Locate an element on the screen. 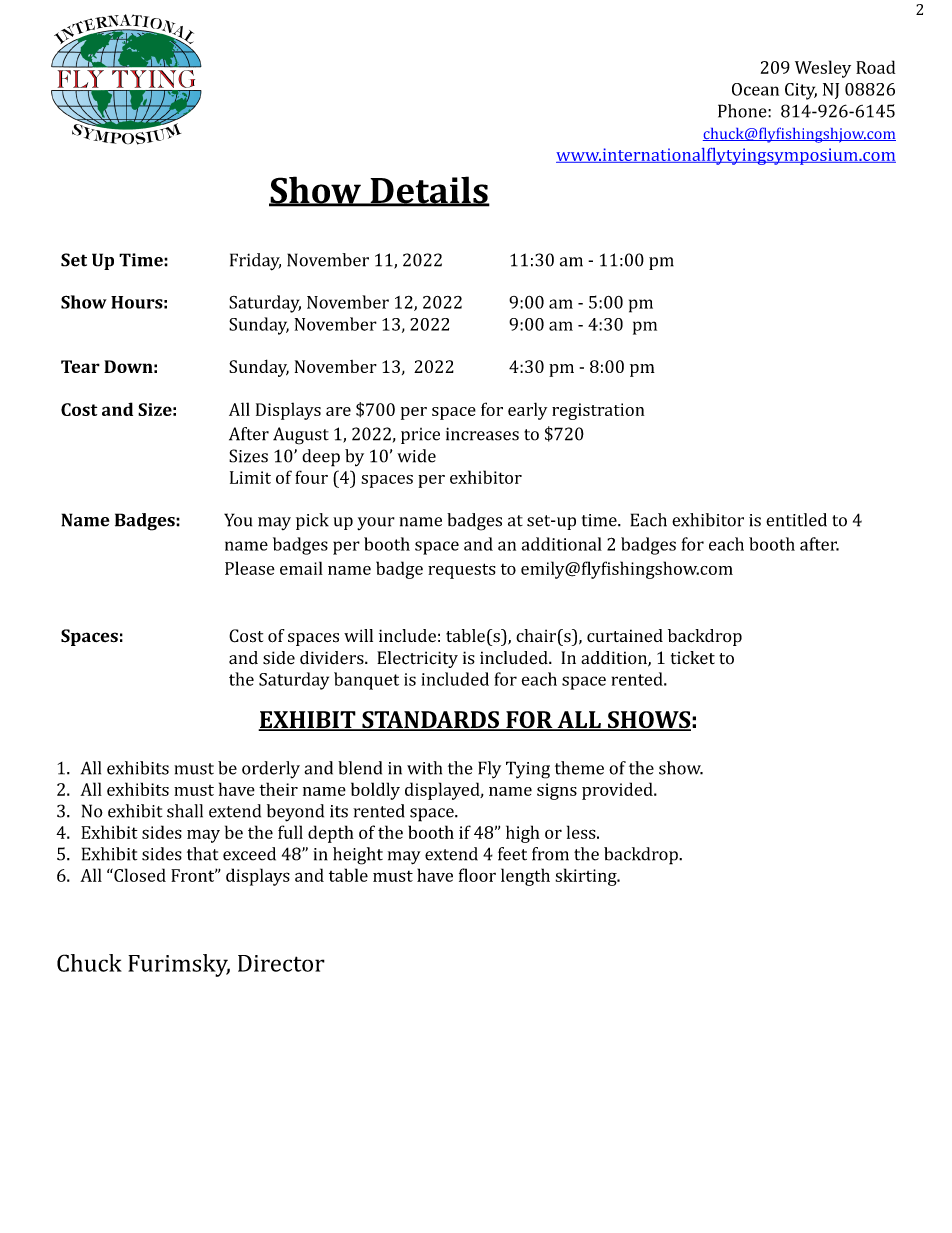 The height and width of the screenshot is (1233, 952). Details is located at coordinates (429, 191).
